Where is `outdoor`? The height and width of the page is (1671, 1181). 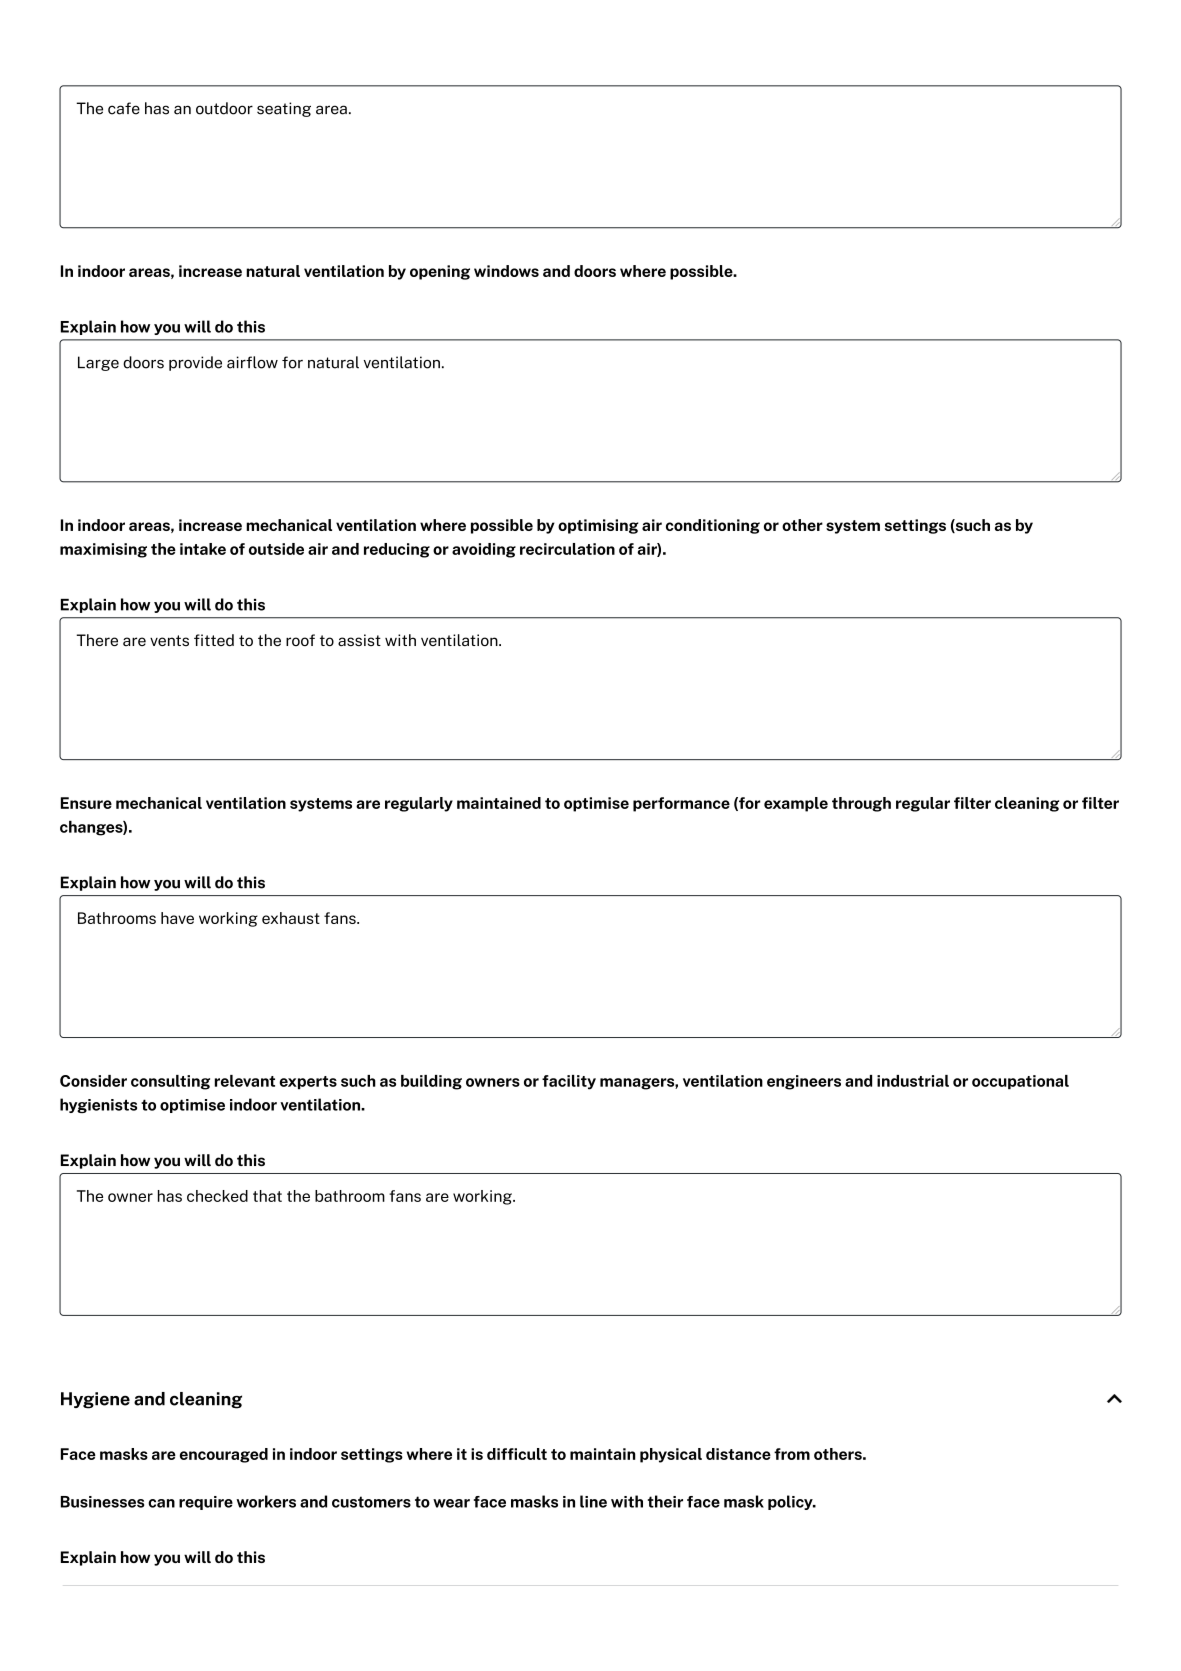 outdoor is located at coordinates (224, 108).
